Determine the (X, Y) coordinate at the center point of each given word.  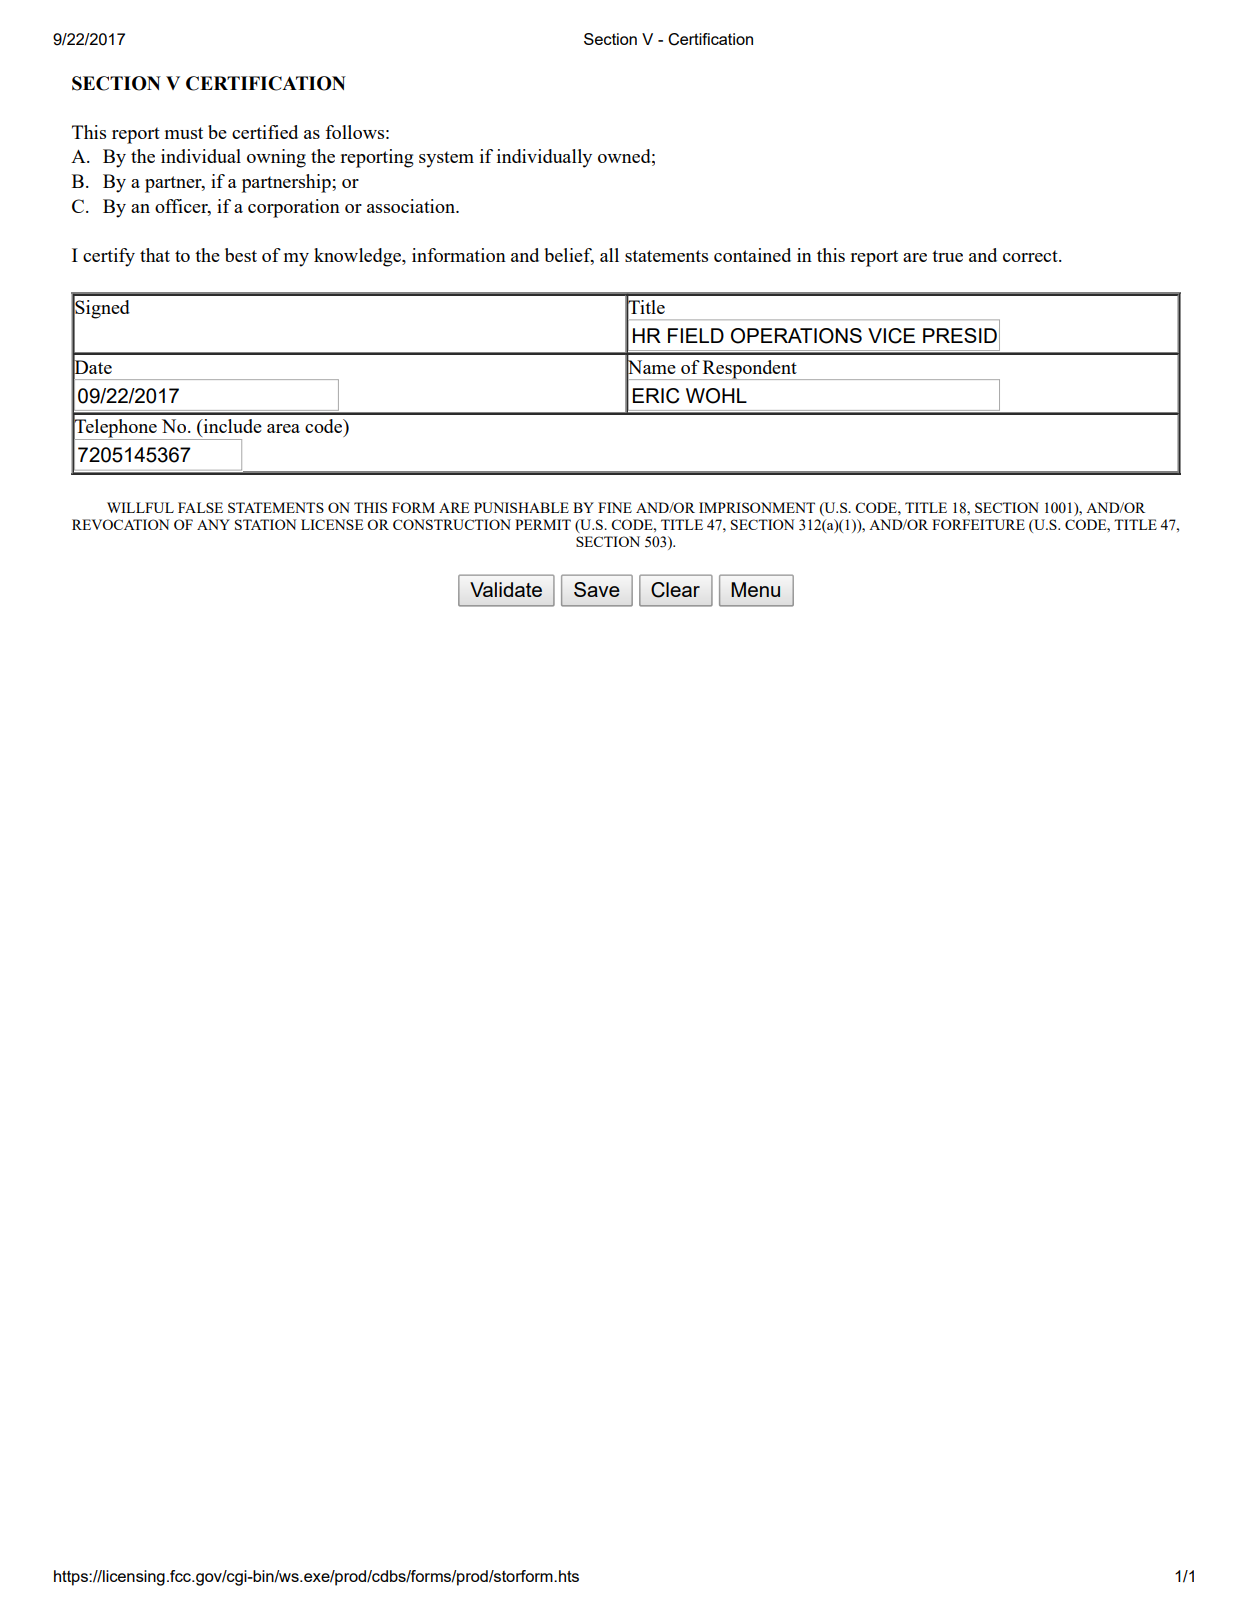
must (184, 133)
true (947, 256)
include (231, 426)
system (446, 159)
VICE (891, 336)
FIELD (696, 335)
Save (597, 589)
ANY (213, 524)
